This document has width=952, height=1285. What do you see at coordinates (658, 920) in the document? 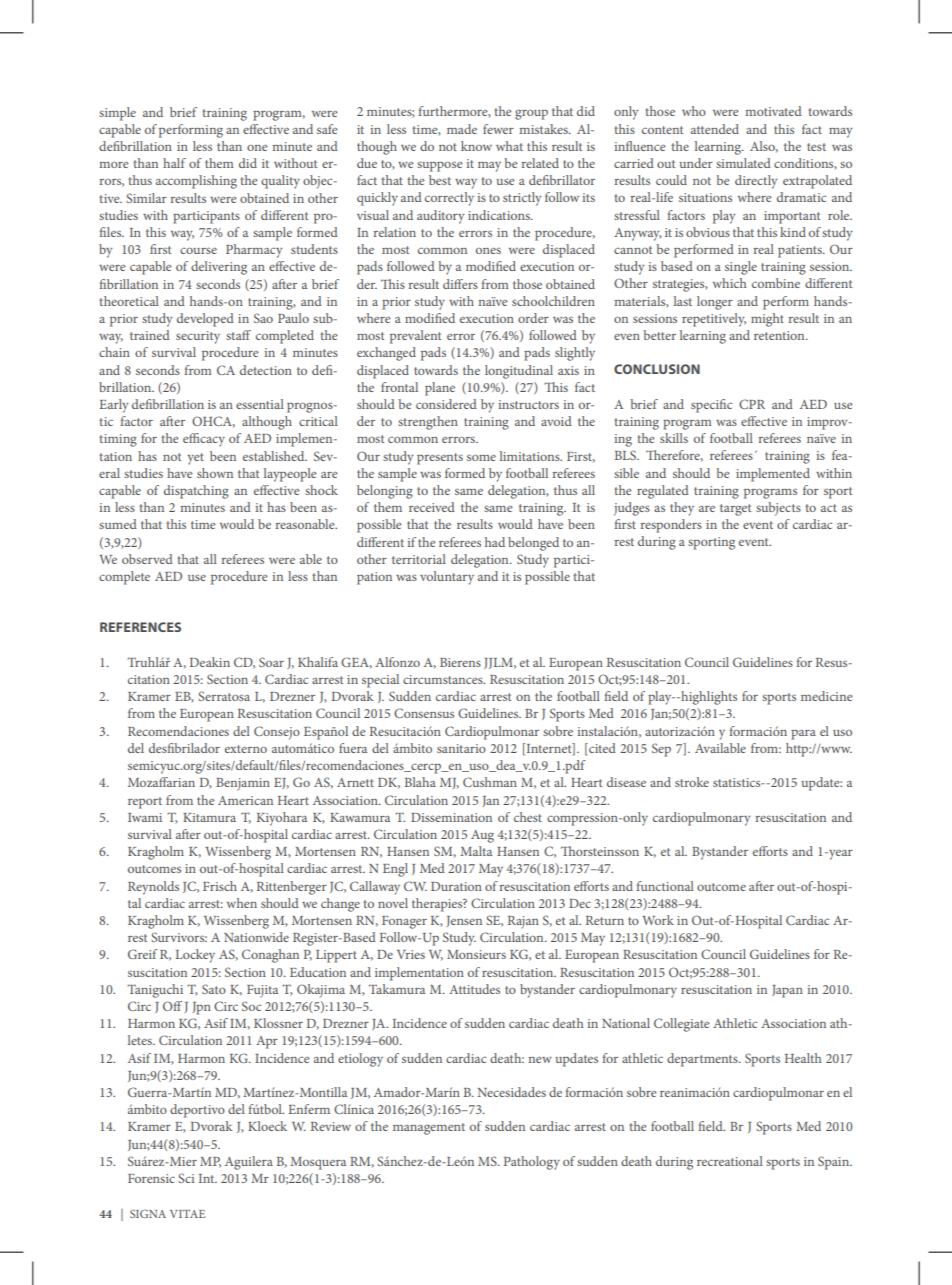
I see `Work` at bounding box center [658, 920].
